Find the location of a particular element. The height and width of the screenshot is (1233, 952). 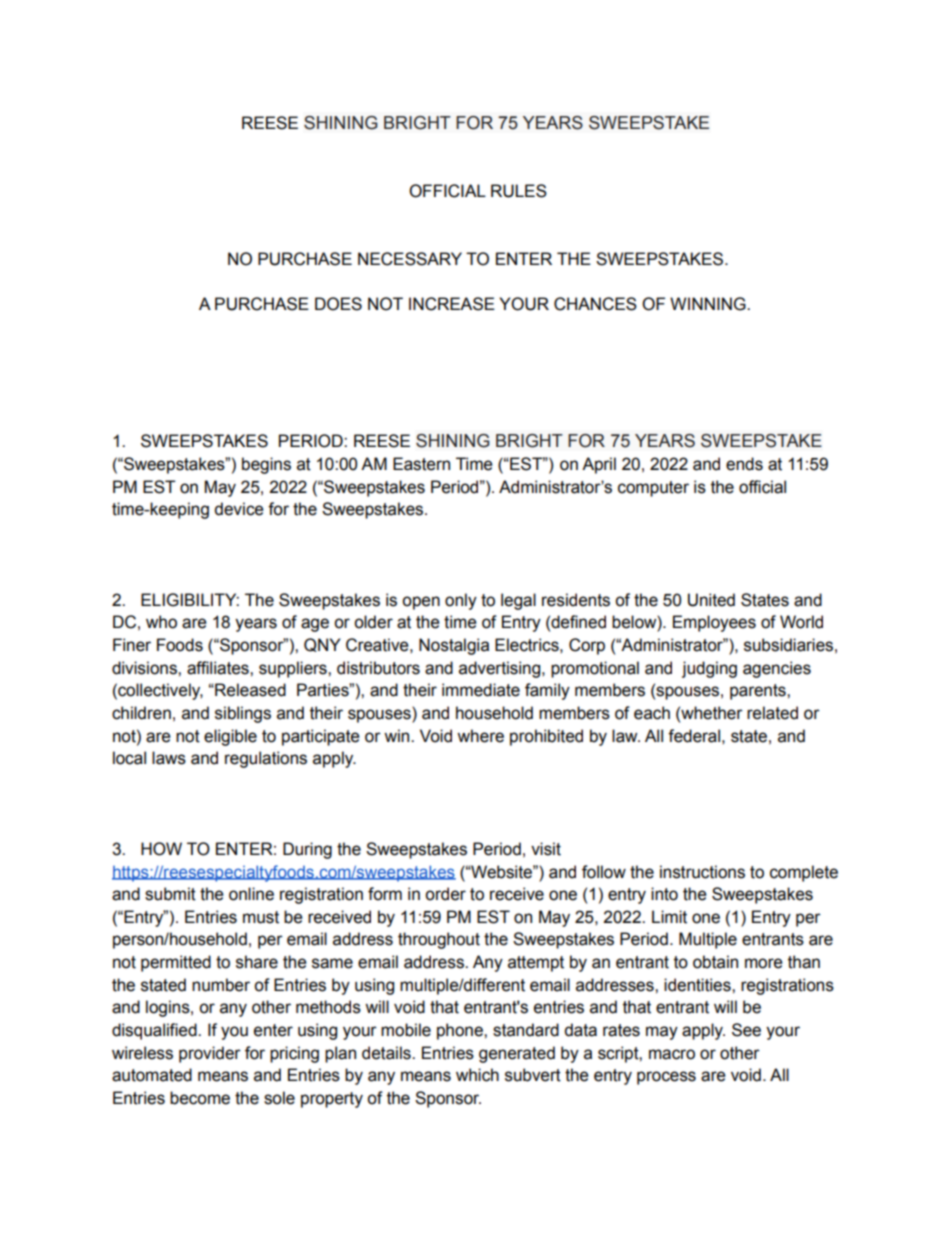

DOES is located at coordinates (338, 304).
